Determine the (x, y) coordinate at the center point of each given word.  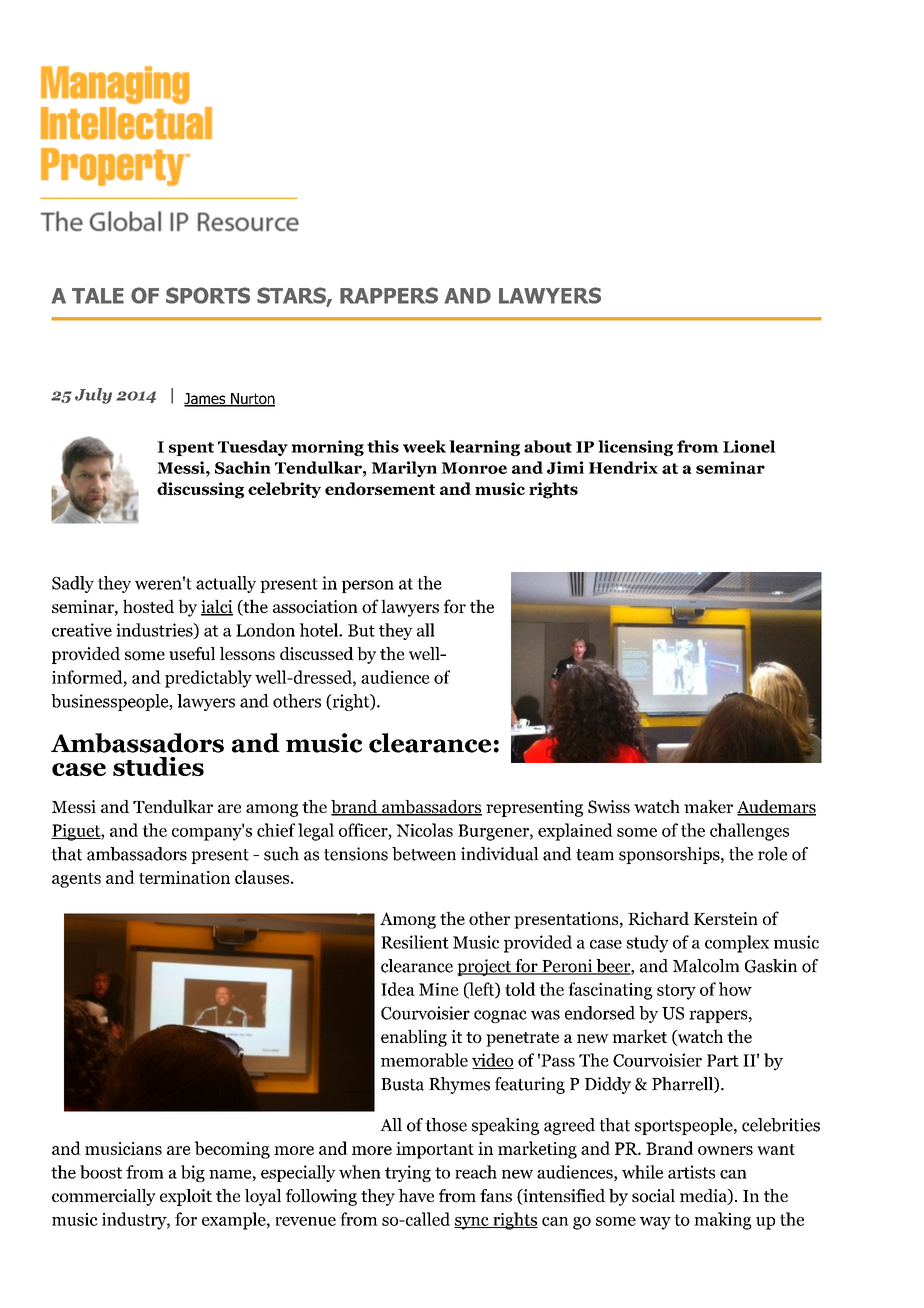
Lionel (749, 446)
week (424, 446)
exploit (186, 1197)
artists (691, 1172)
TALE (98, 296)
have (416, 1195)
